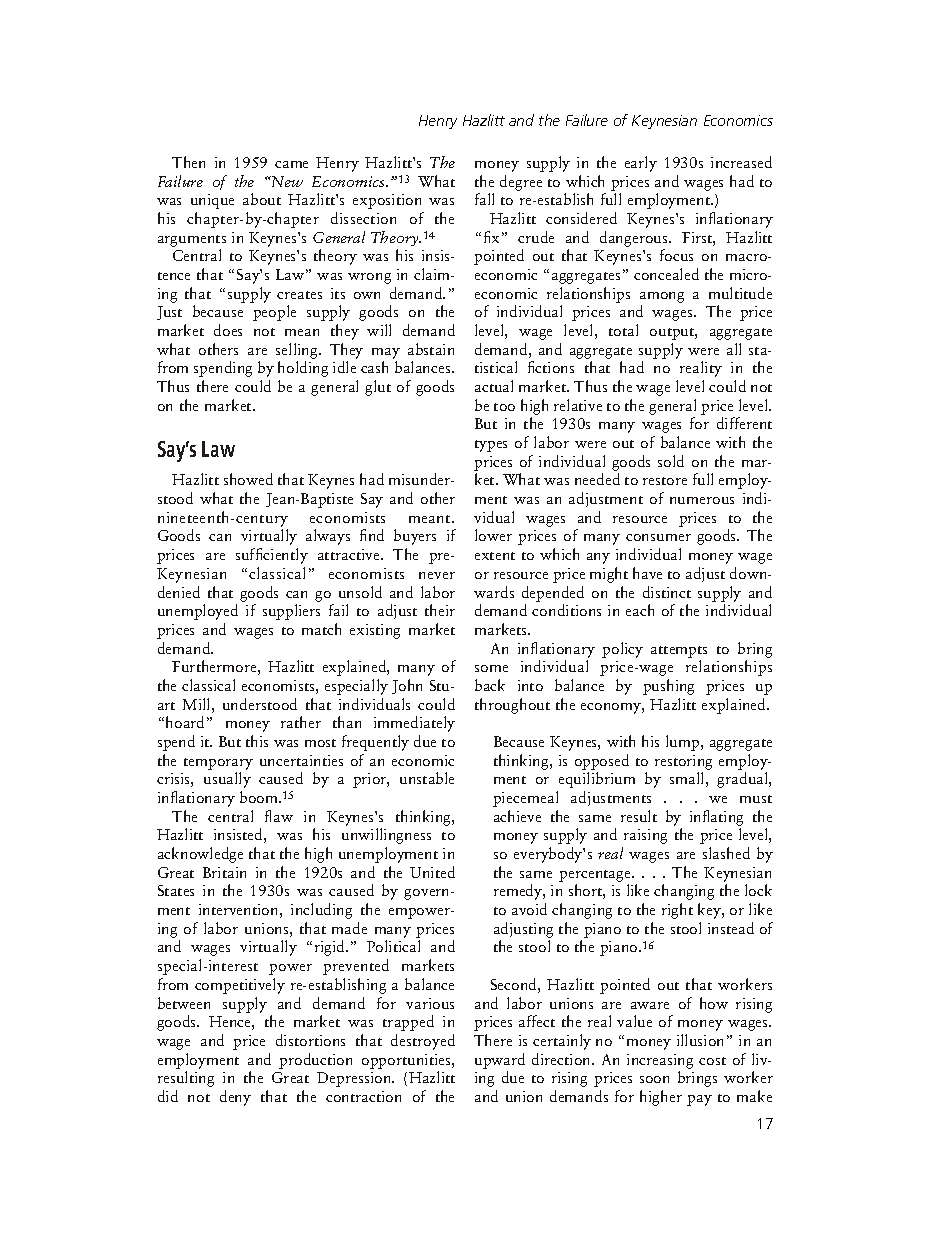 The height and width of the screenshot is (1233, 952). Describe the element at coordinates (683, 762) in the screenshot. I see `restoring` at that location.
